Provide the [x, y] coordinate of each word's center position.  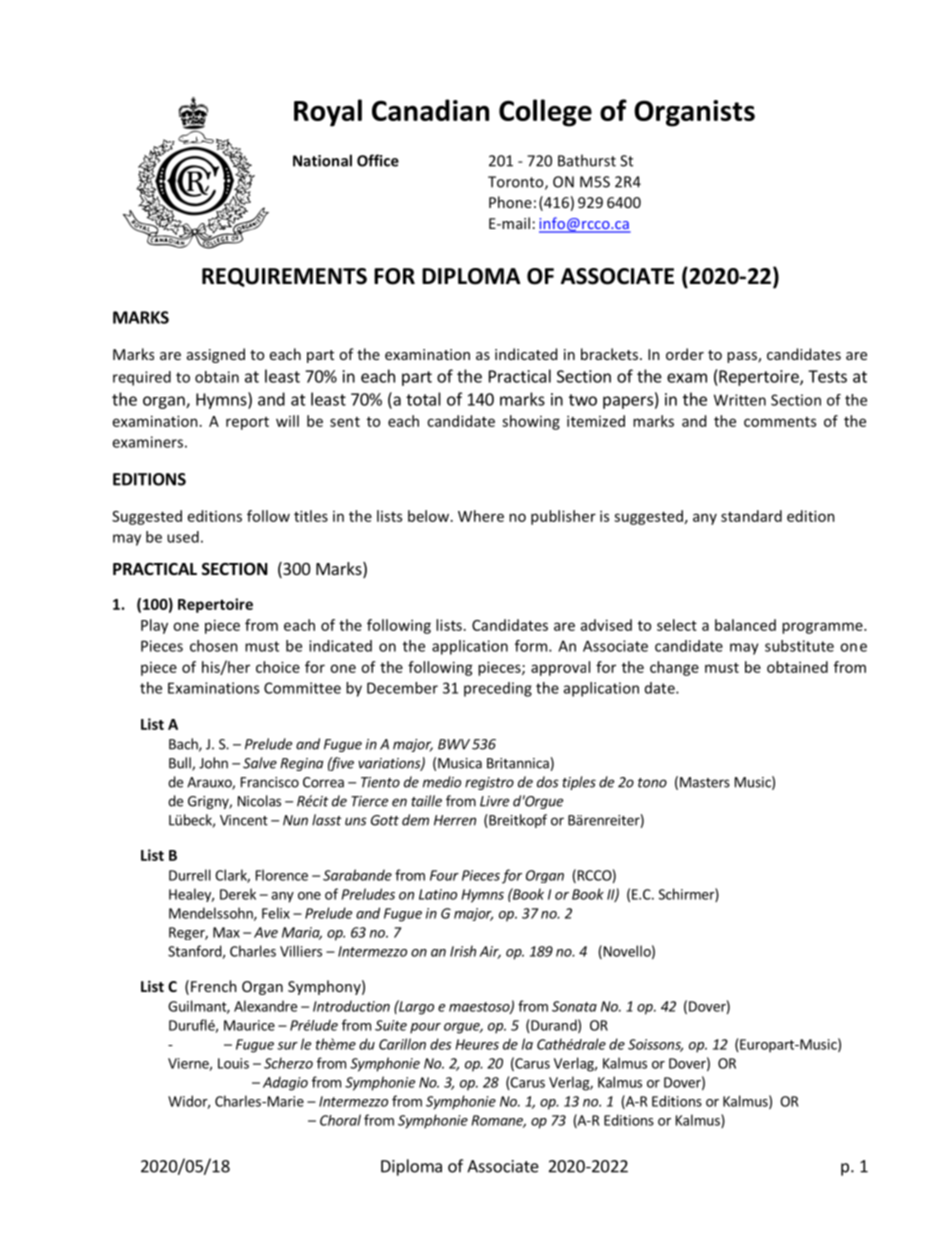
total [423, 399]
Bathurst [587, 160]
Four [444, 875]
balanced [745, 625]
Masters [705, 782]
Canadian [430, 110]
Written [740, 400]
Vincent [244, 820]
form [532, 646]
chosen [214, 646]
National [322, 160]
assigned [216, 355]
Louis [233, 1063]
